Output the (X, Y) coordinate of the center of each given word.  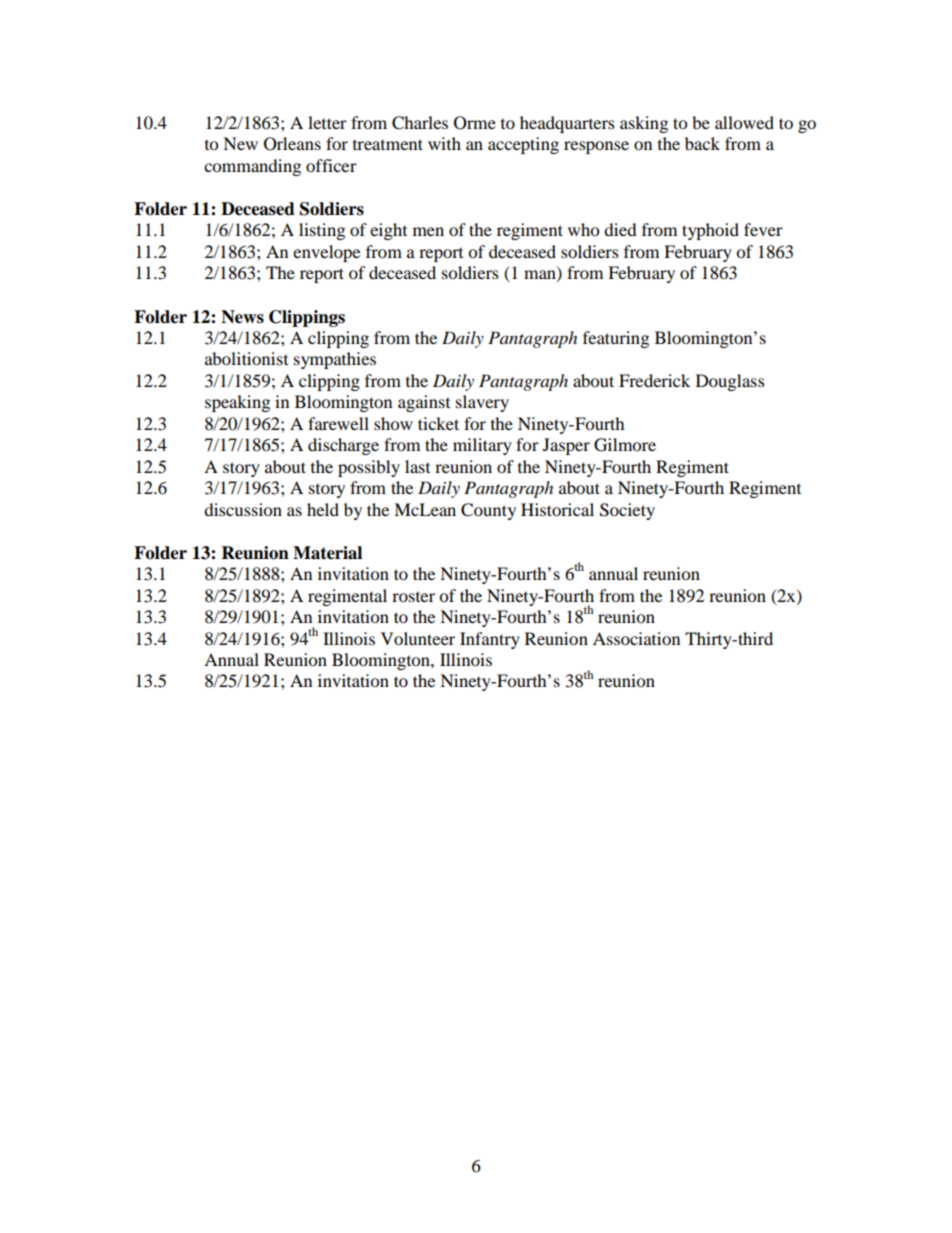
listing (322, 231)
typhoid (710, 231)
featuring (616, 339)
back (702, 143)
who (583, 229)
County (488, 511)
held (323, 509)
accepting (523, 145)
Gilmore (625, 445)
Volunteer (418, 638)
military (482, 446)
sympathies (335, 360)
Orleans (292, 144)
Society (627, 511)
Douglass (730, 382)
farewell (338, 423)
